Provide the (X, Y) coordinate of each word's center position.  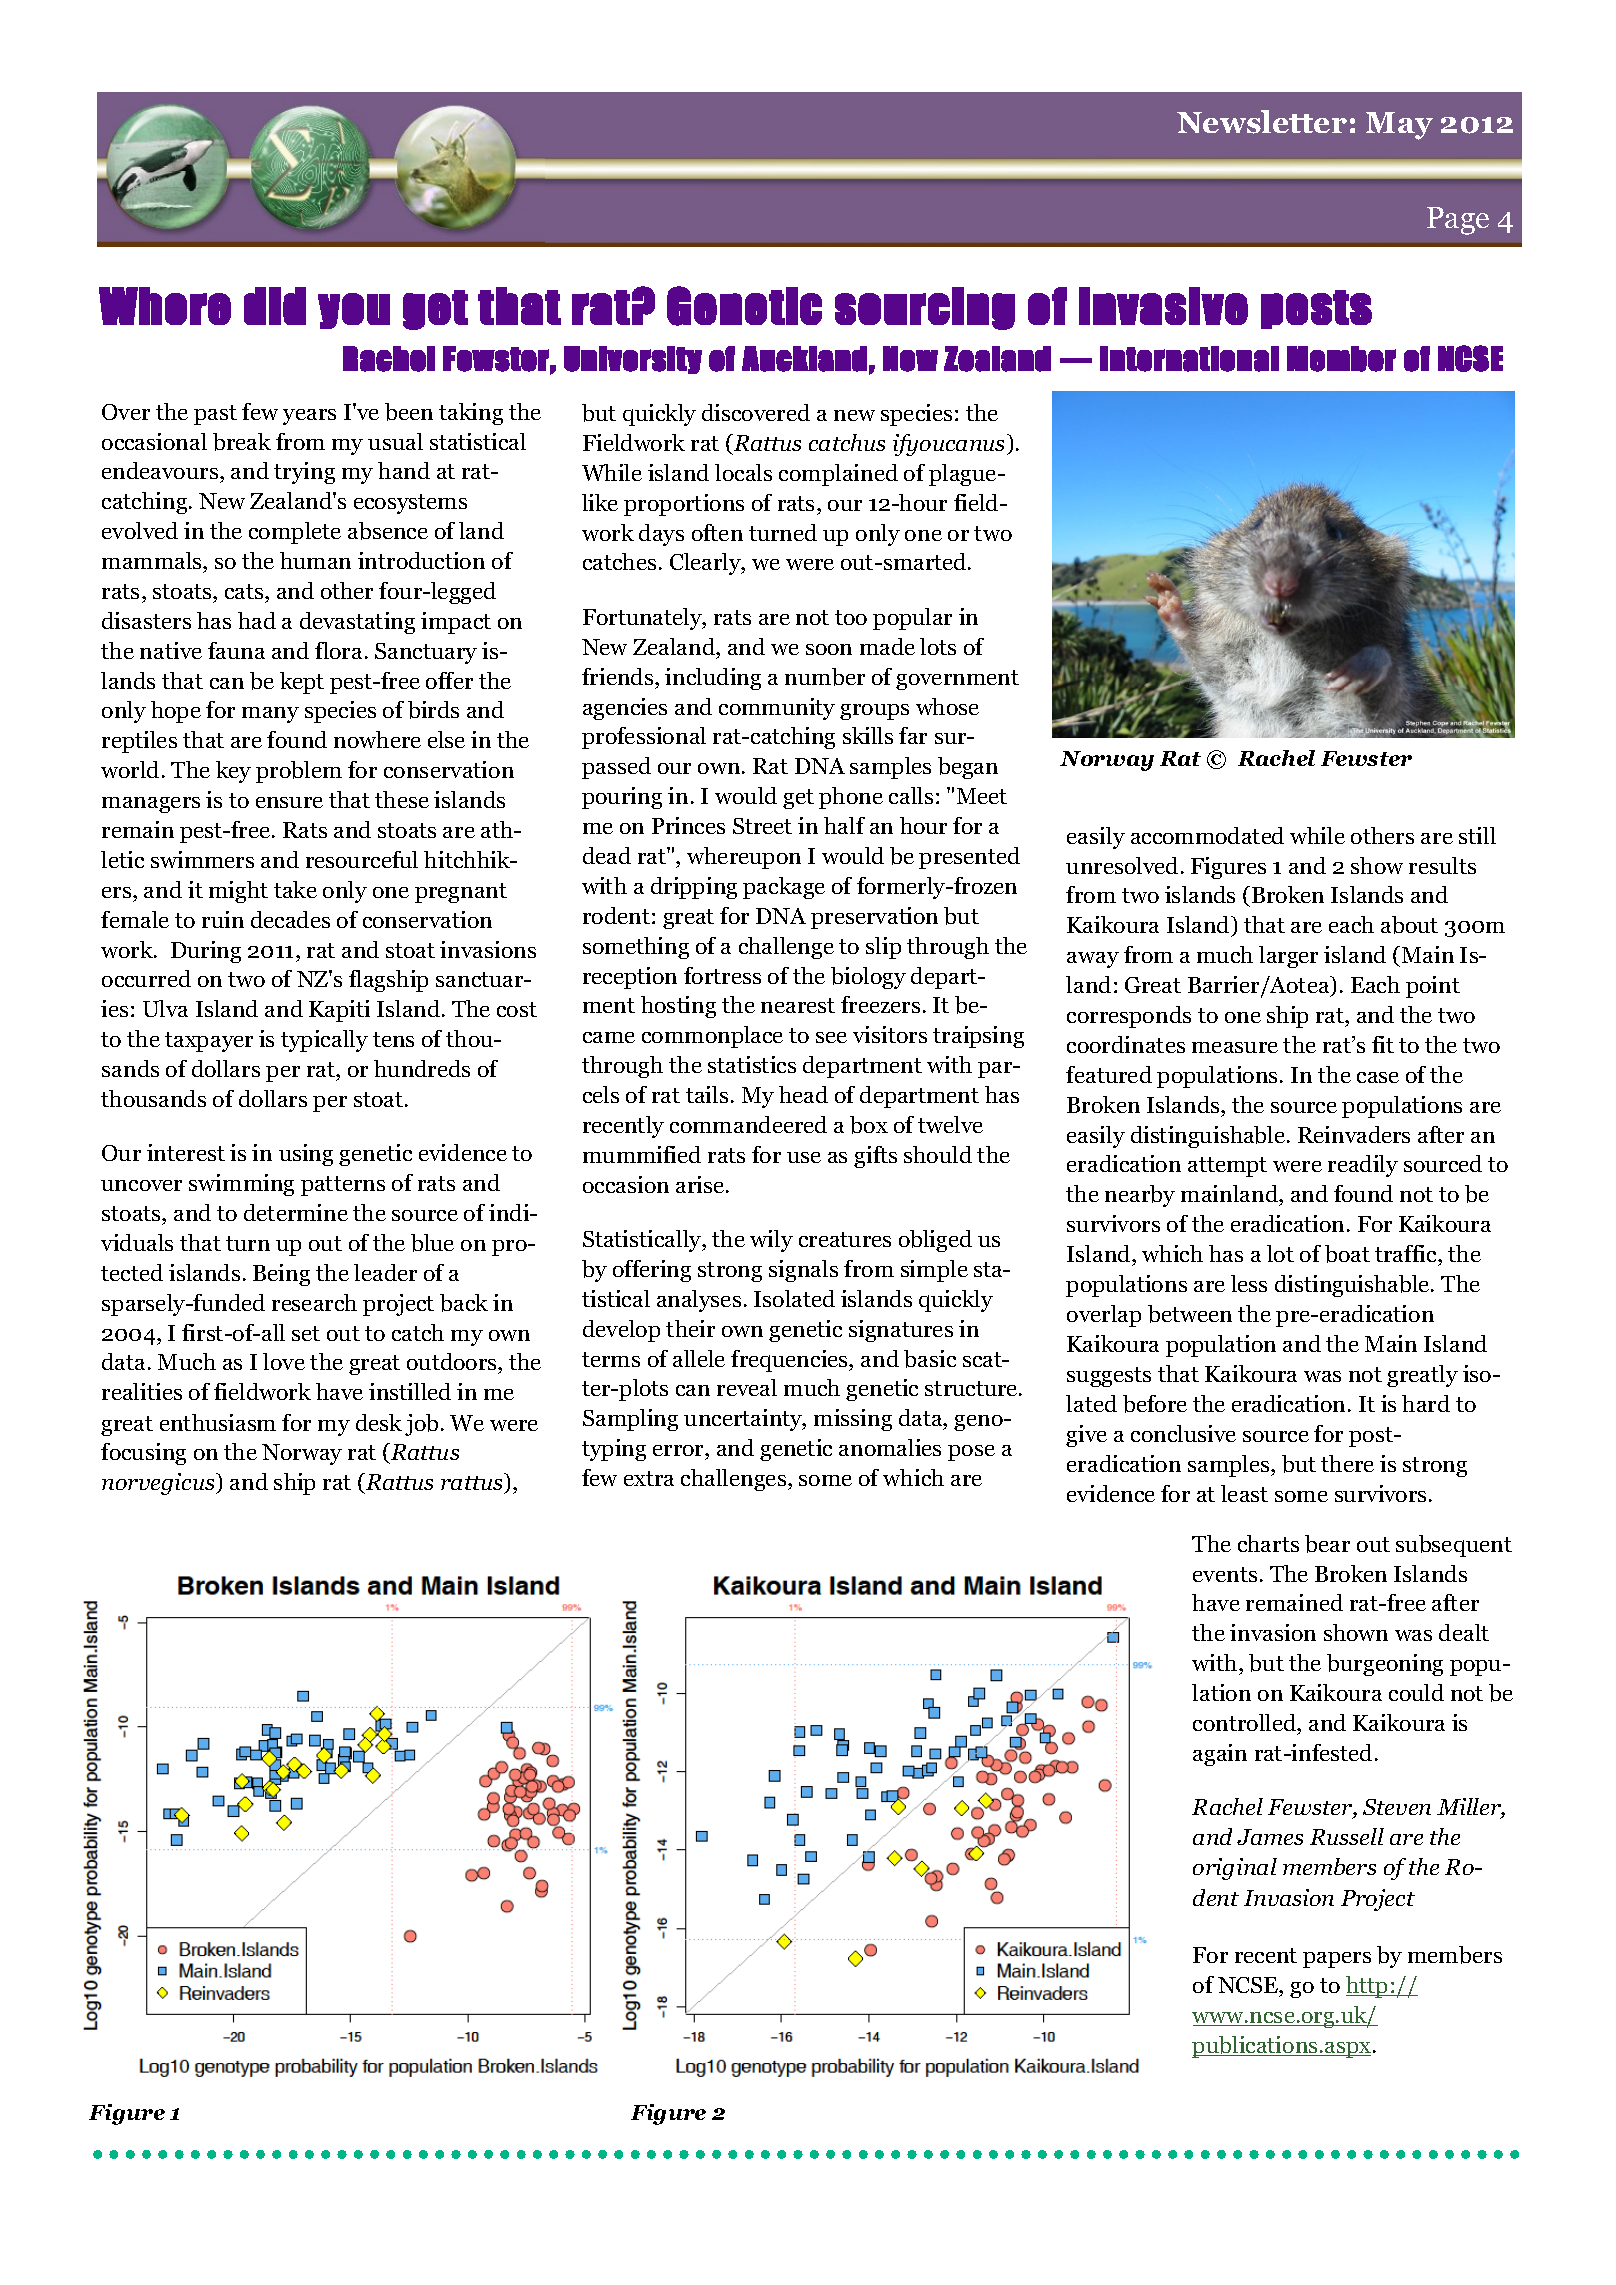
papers (1337, 1960)
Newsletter (1262, 122)
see (831, 1037)
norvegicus (159, 1484)
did (275, 306)
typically (324, 1041)
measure (1235, 1047)
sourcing (925, 308)
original (1235, 1869)
